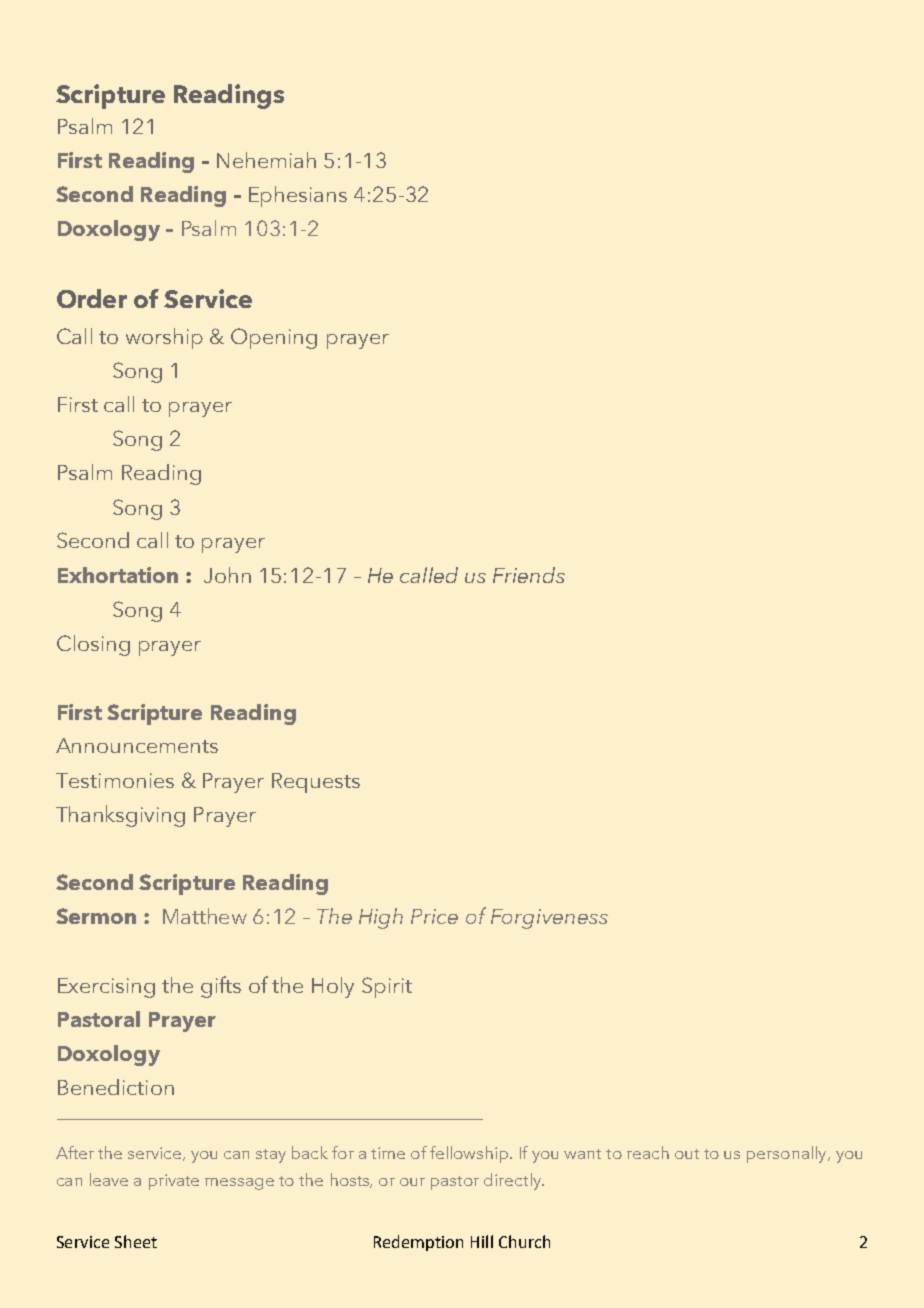 This image has width=924, height=1308. Describe the element at coordinates (529, 575) in the image. I see `Friends` at that location.
